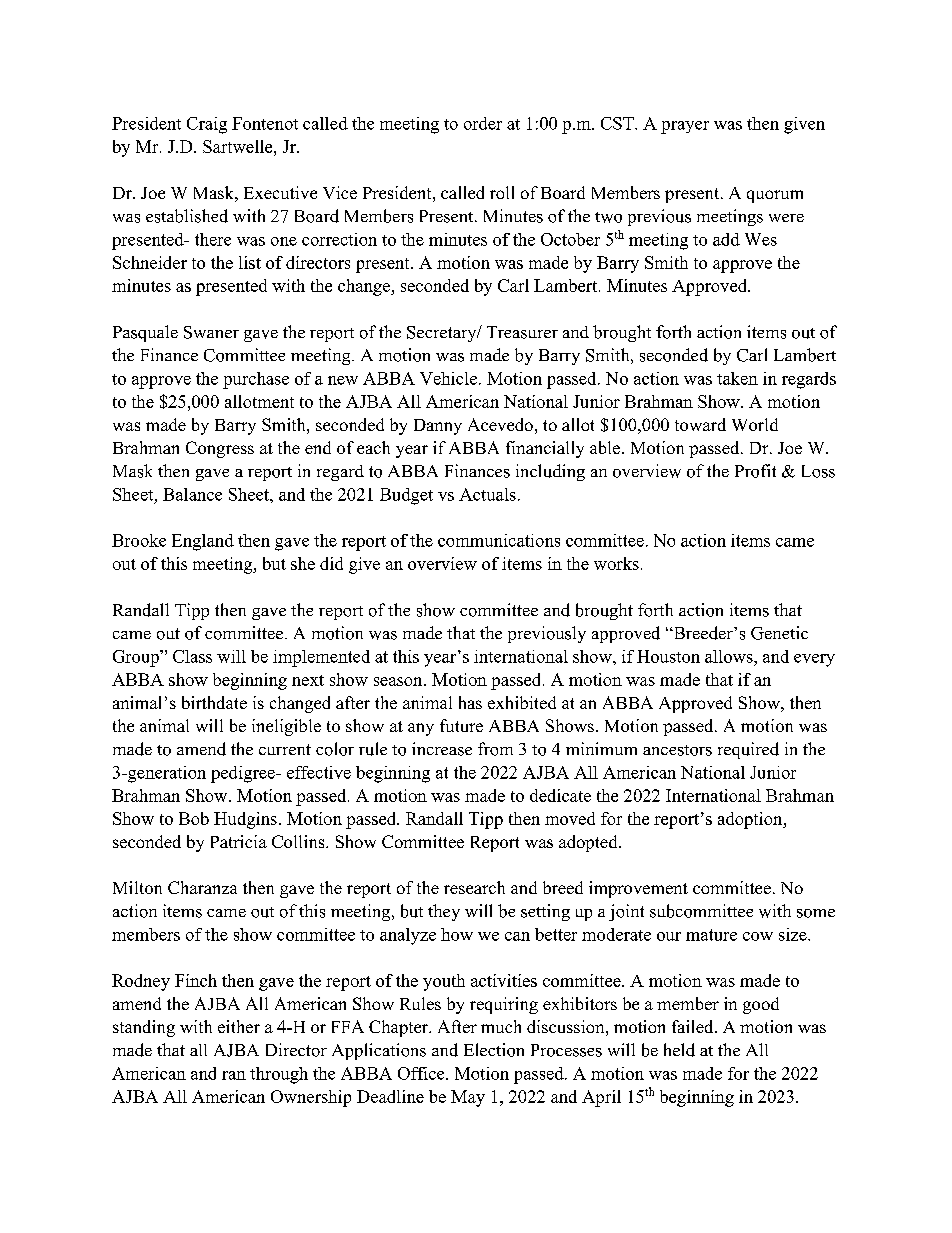 The height and width of the screenshot is (1233, 952). I want to click on mature, so click(711, 935).
